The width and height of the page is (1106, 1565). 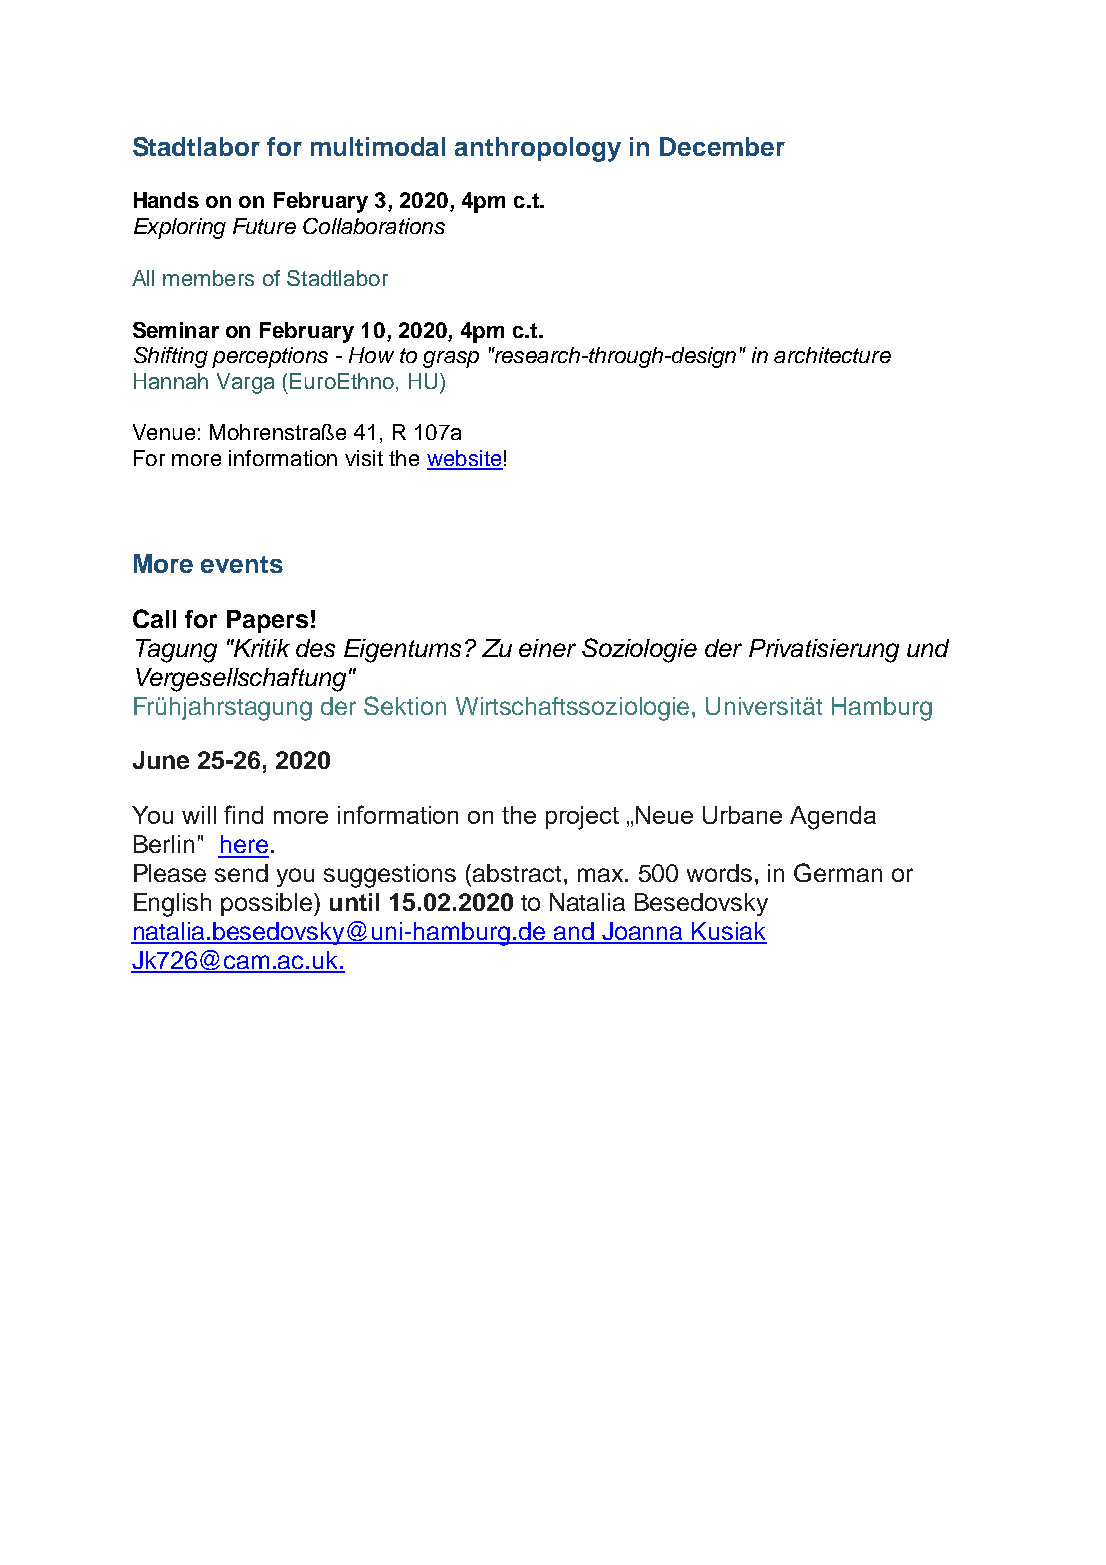 What do you see at coordinates (245, 383) in the page?
I see `Varga` at bounding box center [245, 383].
